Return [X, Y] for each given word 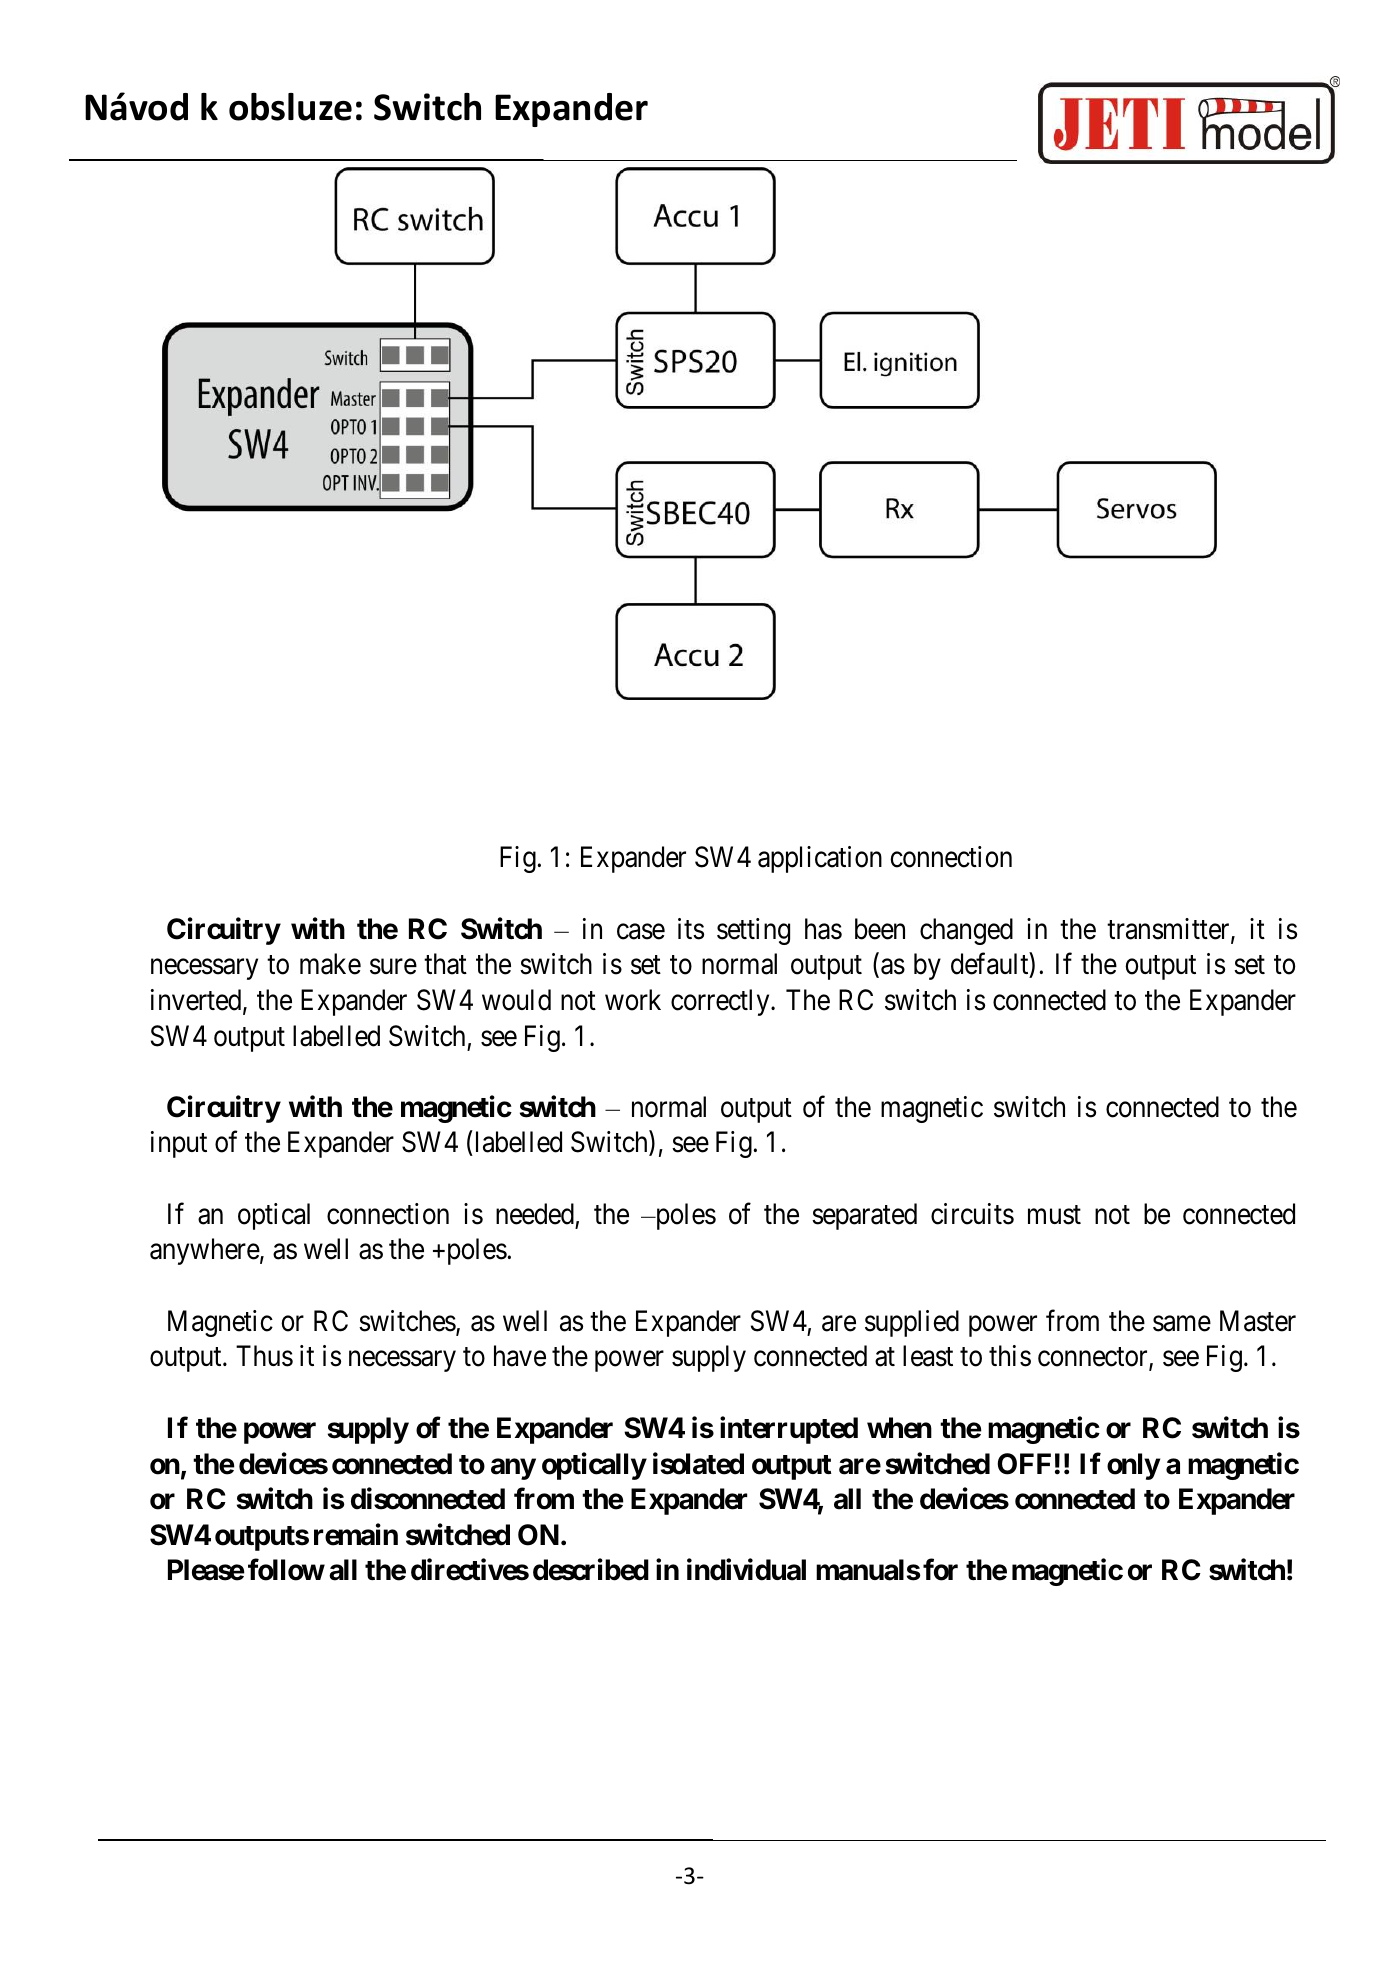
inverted [197, 1001]
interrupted [789, 1430]
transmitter [1169, 930]
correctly [721, 1002]
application [820, 859]
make [330, 964]
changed [966, 931]
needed [535, 1214]
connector [1094, 1358]
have [520, 1356]
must [1054, 1215]
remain [356, 1534]
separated [864, 1216]
